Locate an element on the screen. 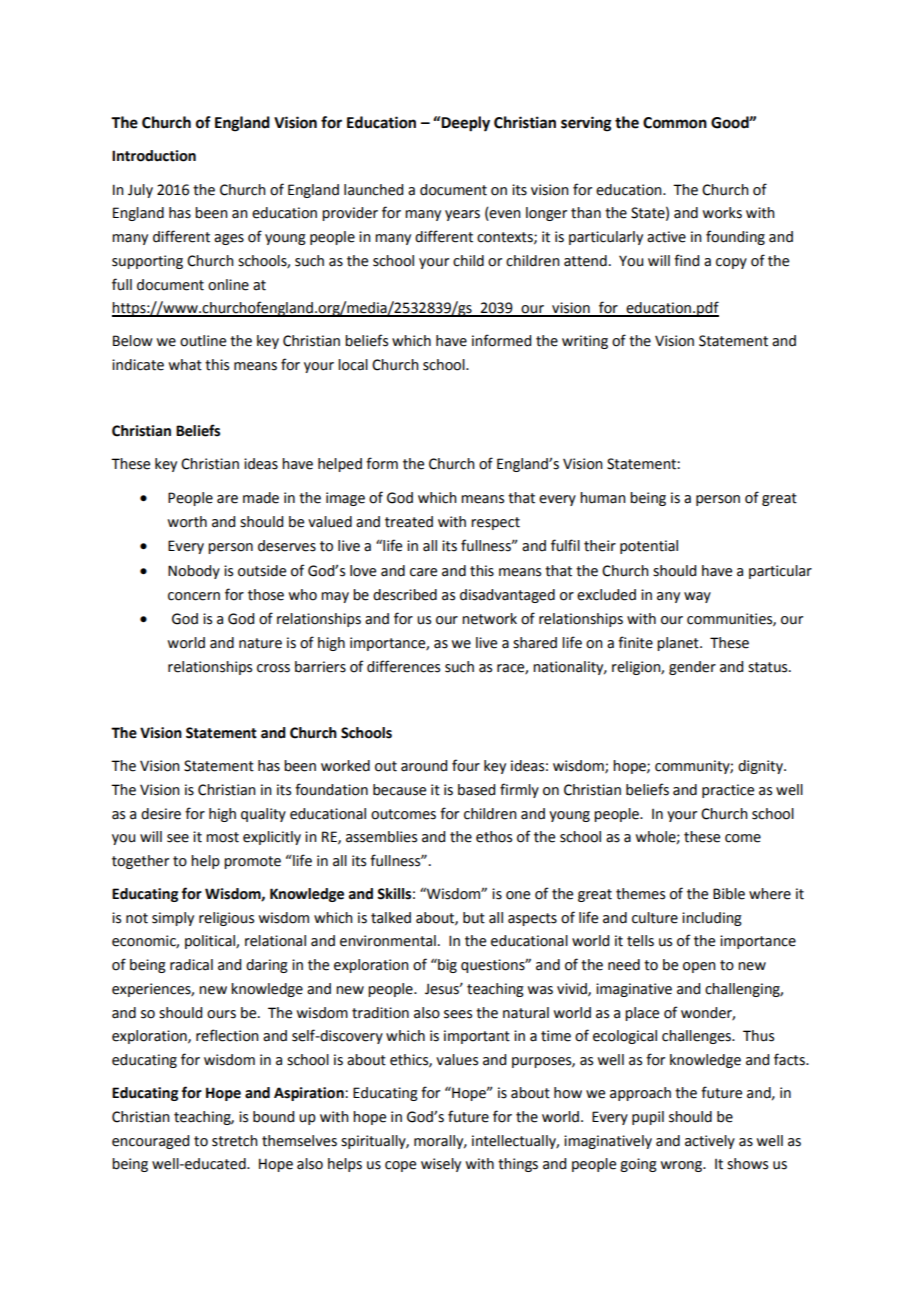  Common is located at coordinates (675, 123).
